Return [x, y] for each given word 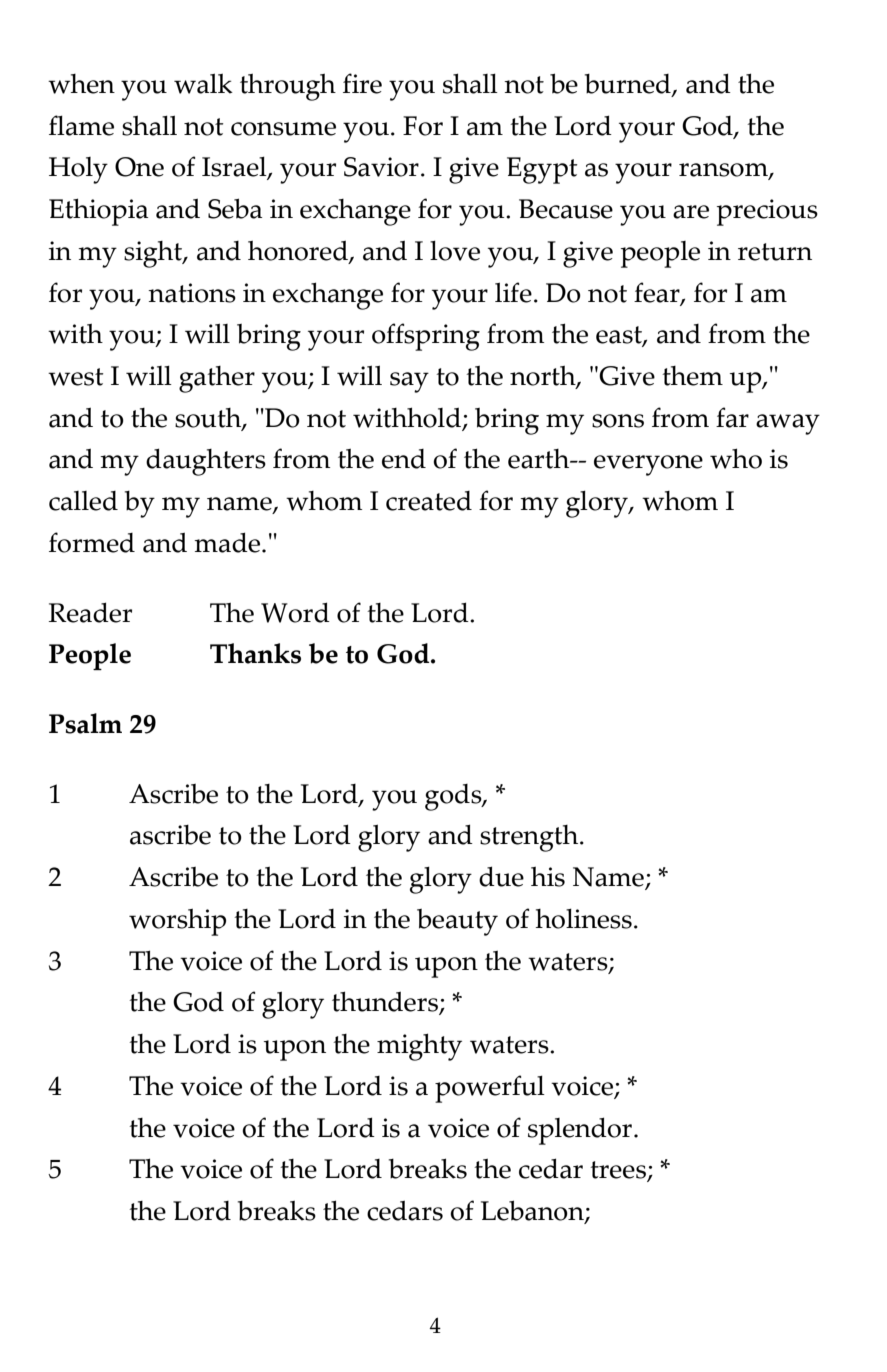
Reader [90, 612]
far [732, 417]
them [692, 376]
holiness [583, 918]
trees [619, 1171]
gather [217, 379]
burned [629, 85]
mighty [419, 1047]
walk [203, 83]
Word [295, 612]
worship [177, 922]
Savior [381, 167]
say [409, 382]
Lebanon [533, 1211]
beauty [457, 922]
